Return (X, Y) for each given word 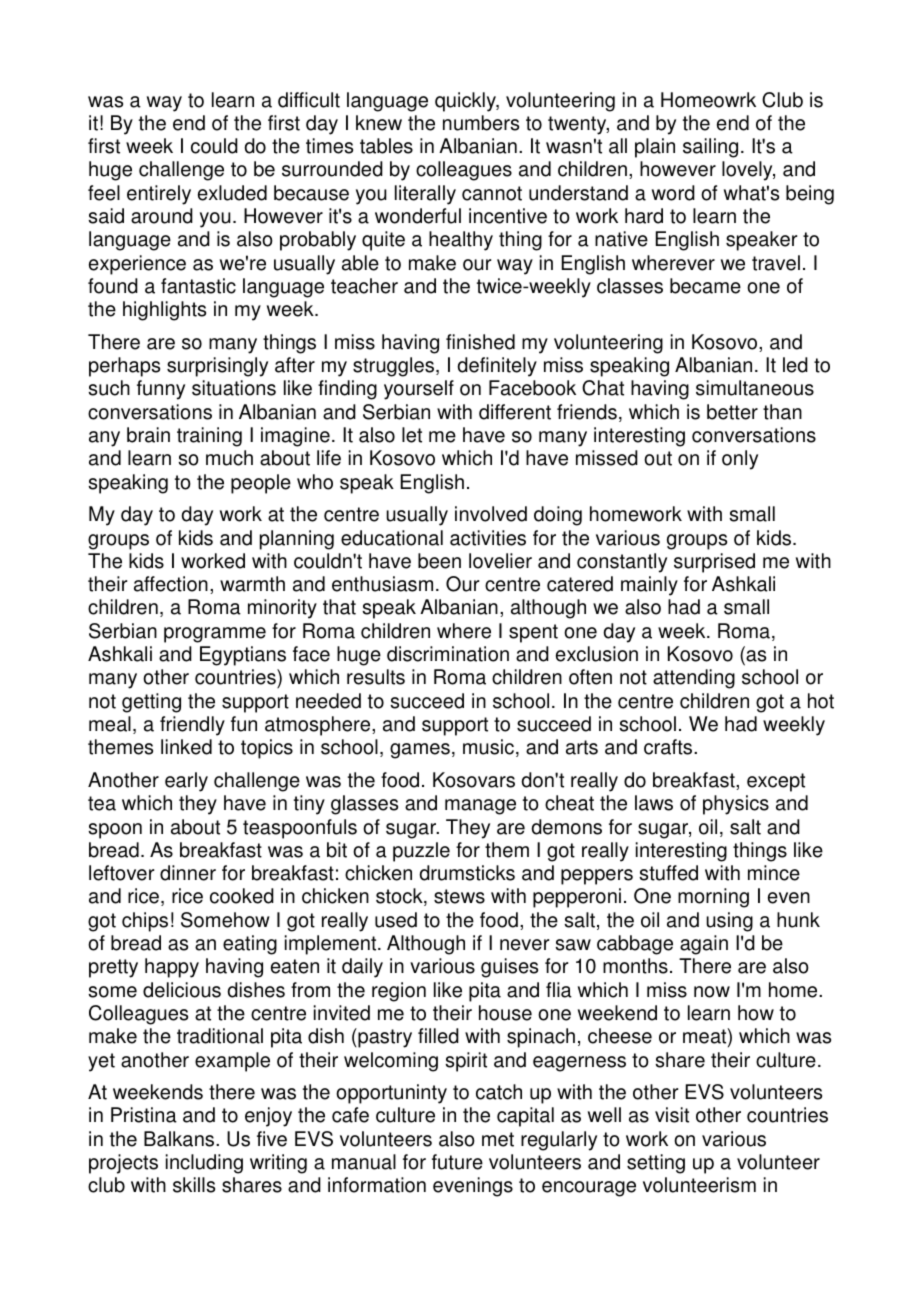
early (186, 782)
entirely (159, 195)
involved (491, 514)
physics (736, 805)
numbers (481, 123)
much (229, 458)
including (204, 1164)
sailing (710, 148)
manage (480, 807)
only (740, 460)
